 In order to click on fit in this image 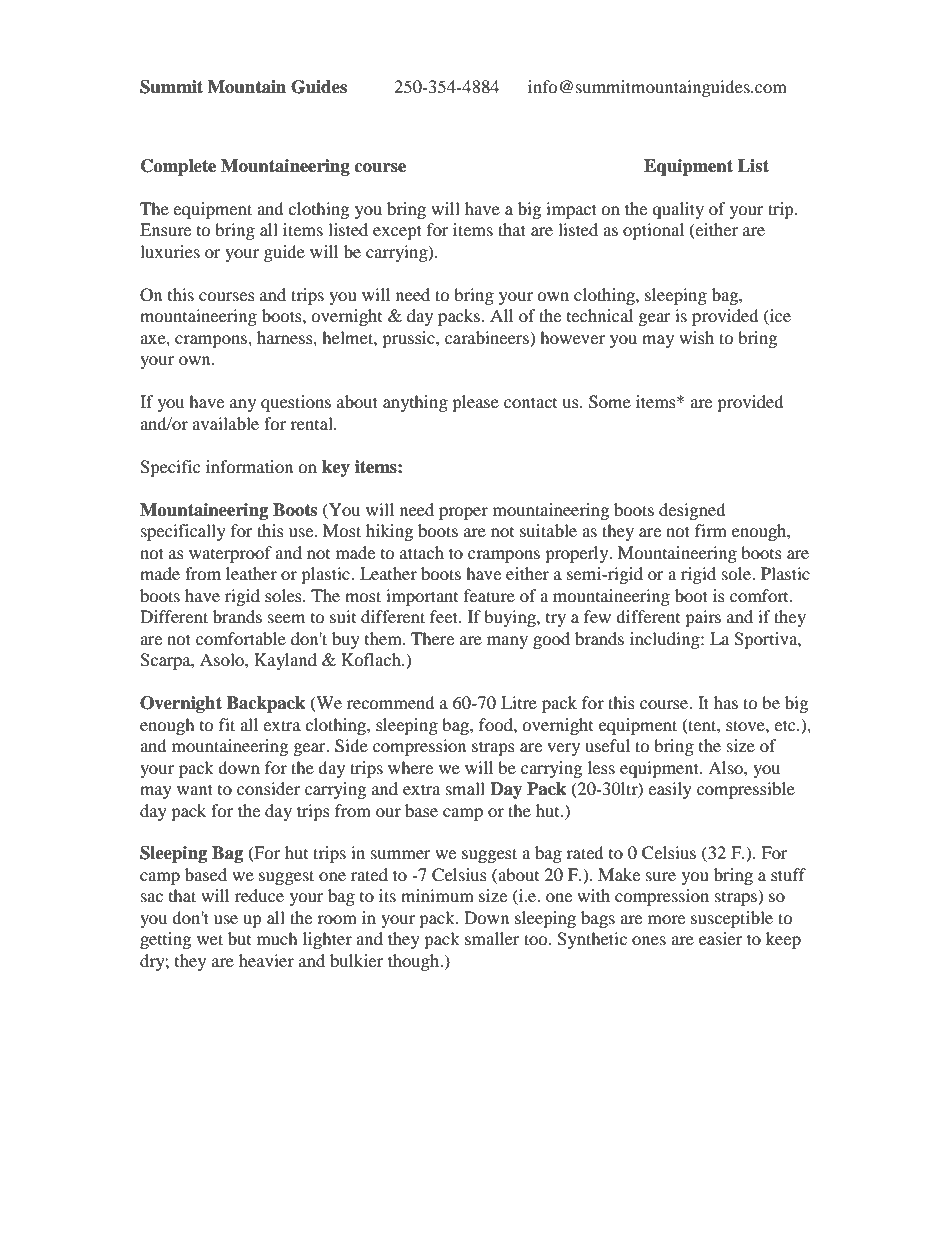, I will do `click(227, 724)`.
